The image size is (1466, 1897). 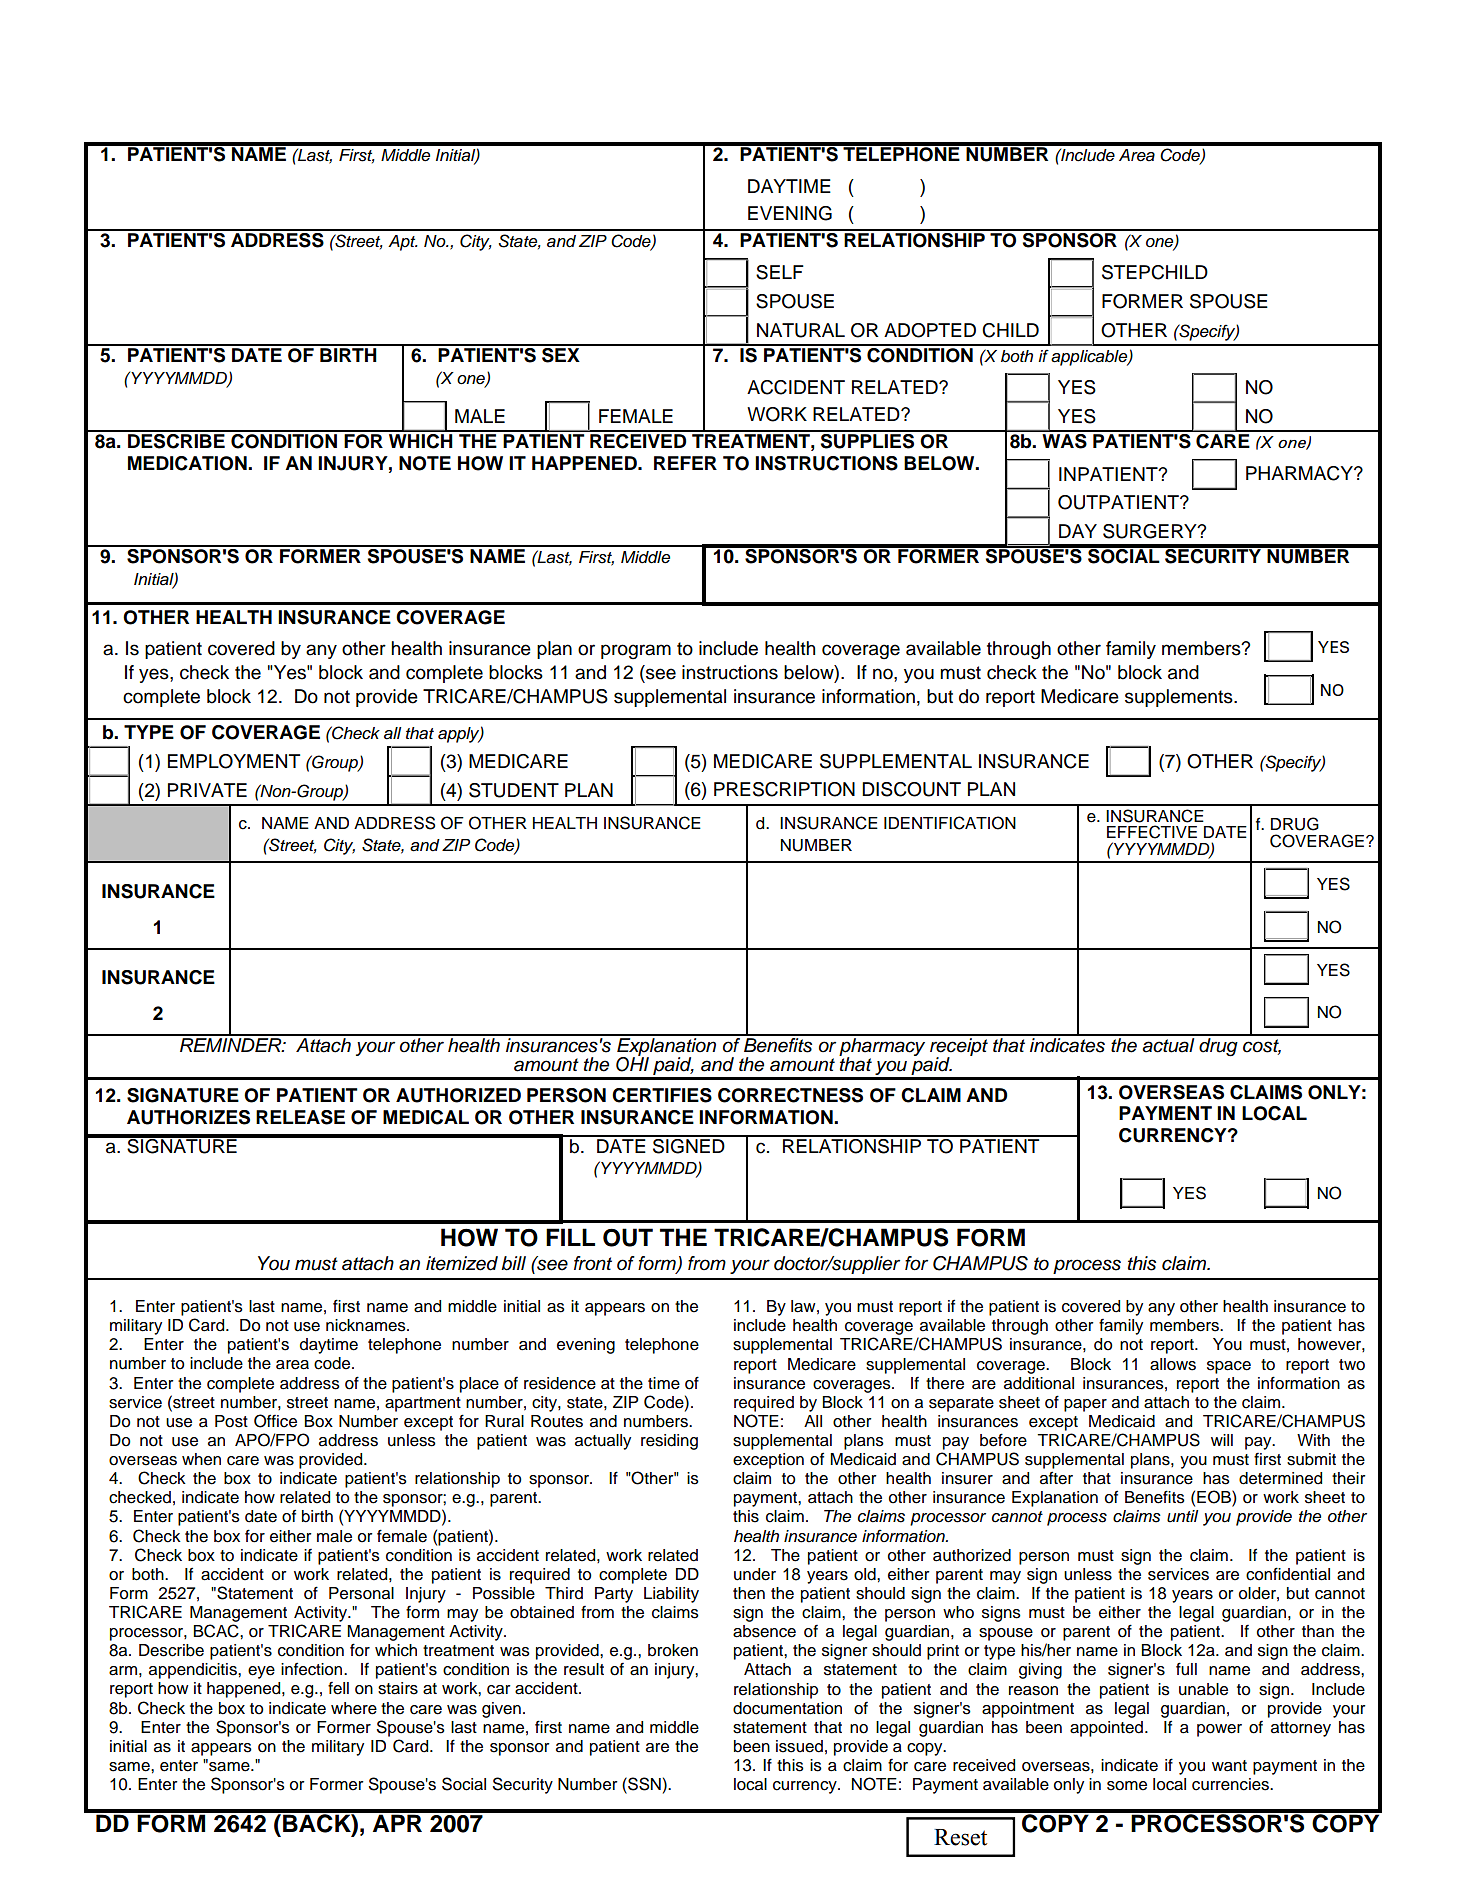 What do you see at coordinates (462, 1263) in the screenshot?
I see `itemized` at bounding box center [462, 1263].
